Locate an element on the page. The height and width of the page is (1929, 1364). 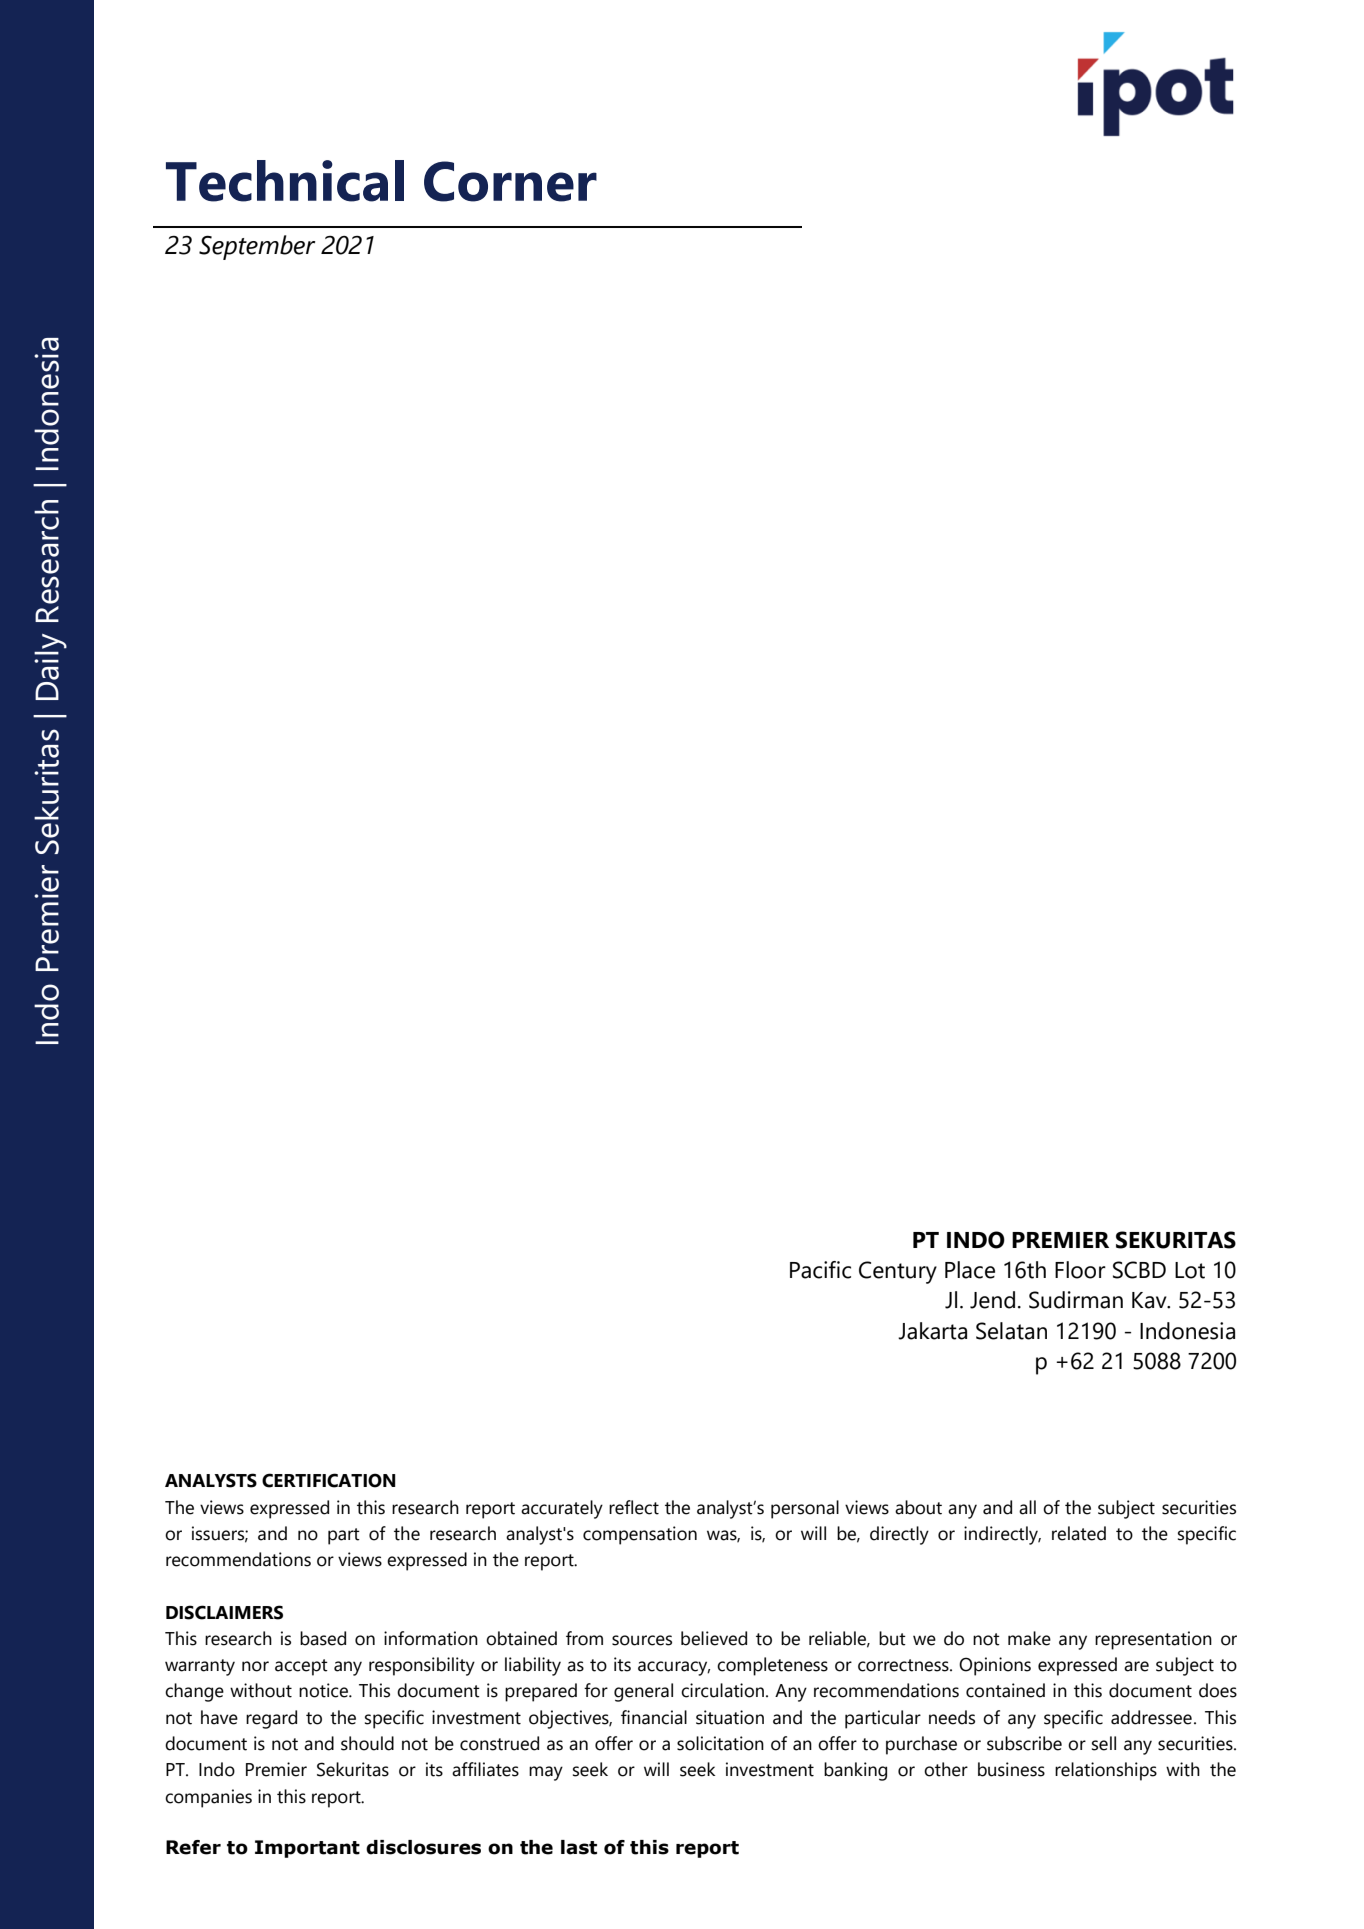
solicitation is located at coordinates (720, 1743).
